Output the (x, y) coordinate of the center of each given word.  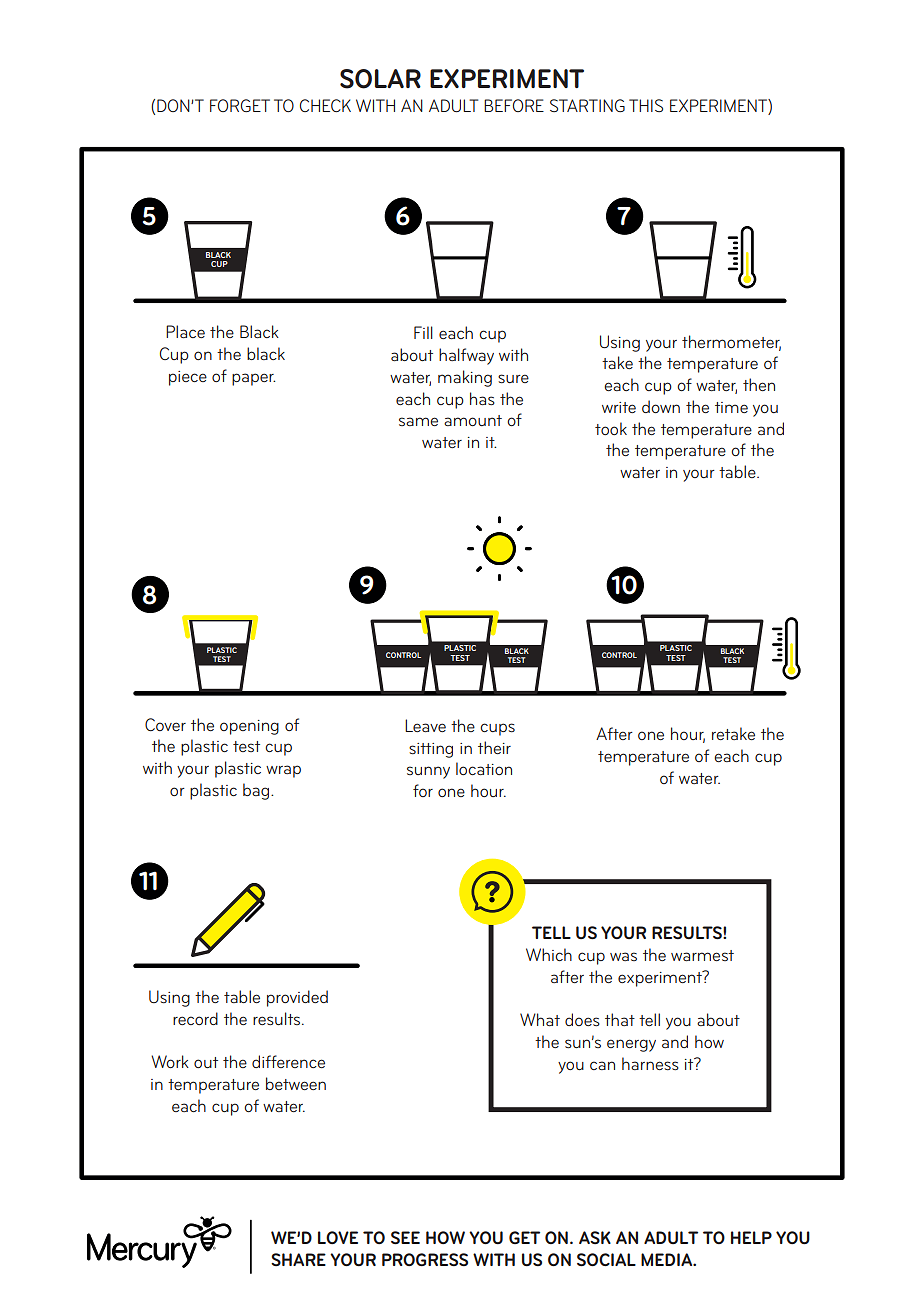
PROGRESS (425, 1259)
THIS (646, 105)
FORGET (240, 105)
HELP (751, 1237)
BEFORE (514, 105)
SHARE (298, 1259)
